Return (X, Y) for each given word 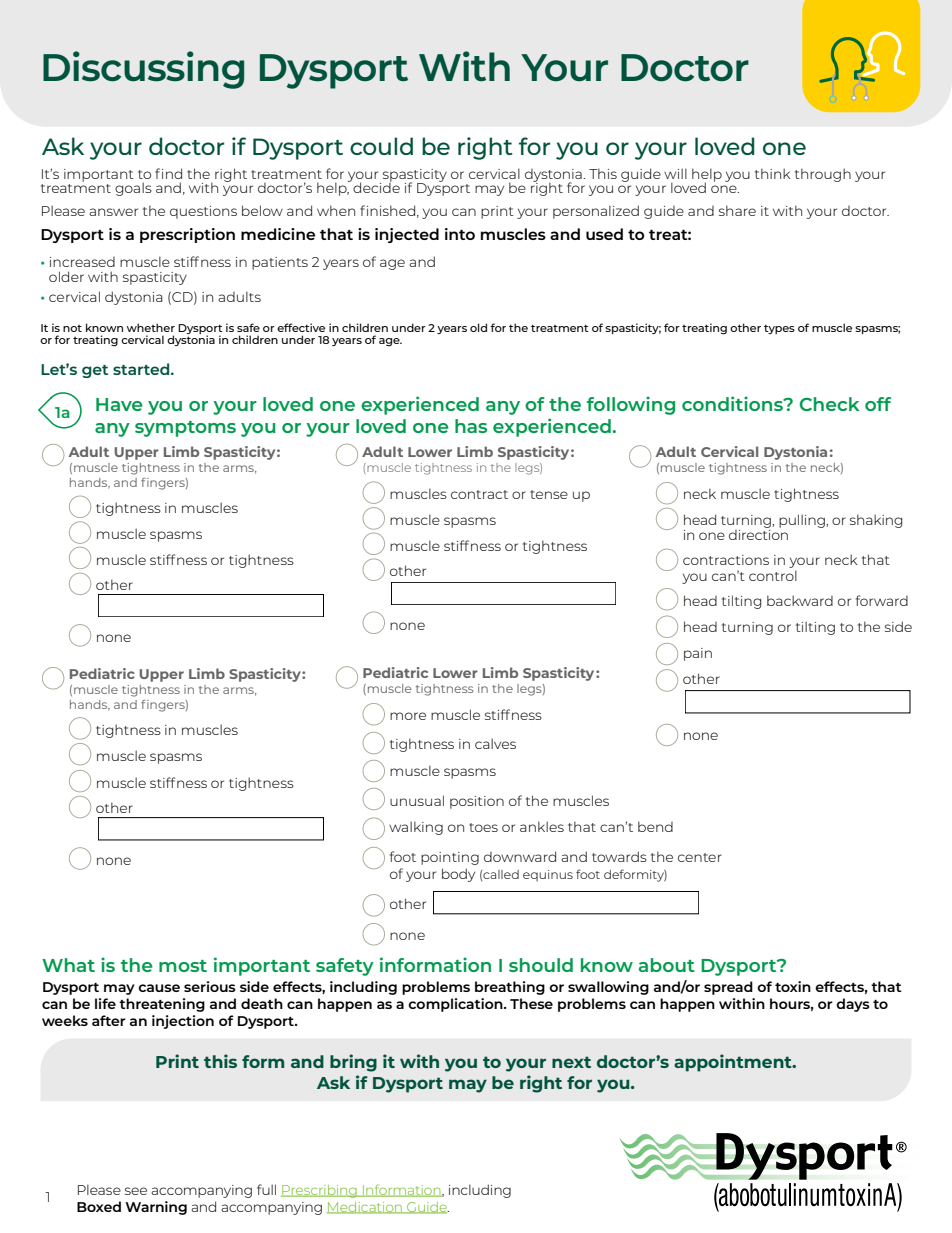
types (779, 329)
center (700, 857)
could (381, 146)
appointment (734, 1063)
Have (119, 404)
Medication (365, 1208)
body (458, 875)
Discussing (143, 70)
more (408, 716)
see (136, 1191)
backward (800, 600)
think (772, 173)
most (183, 966)
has (471, 426)
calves (495, 743)
